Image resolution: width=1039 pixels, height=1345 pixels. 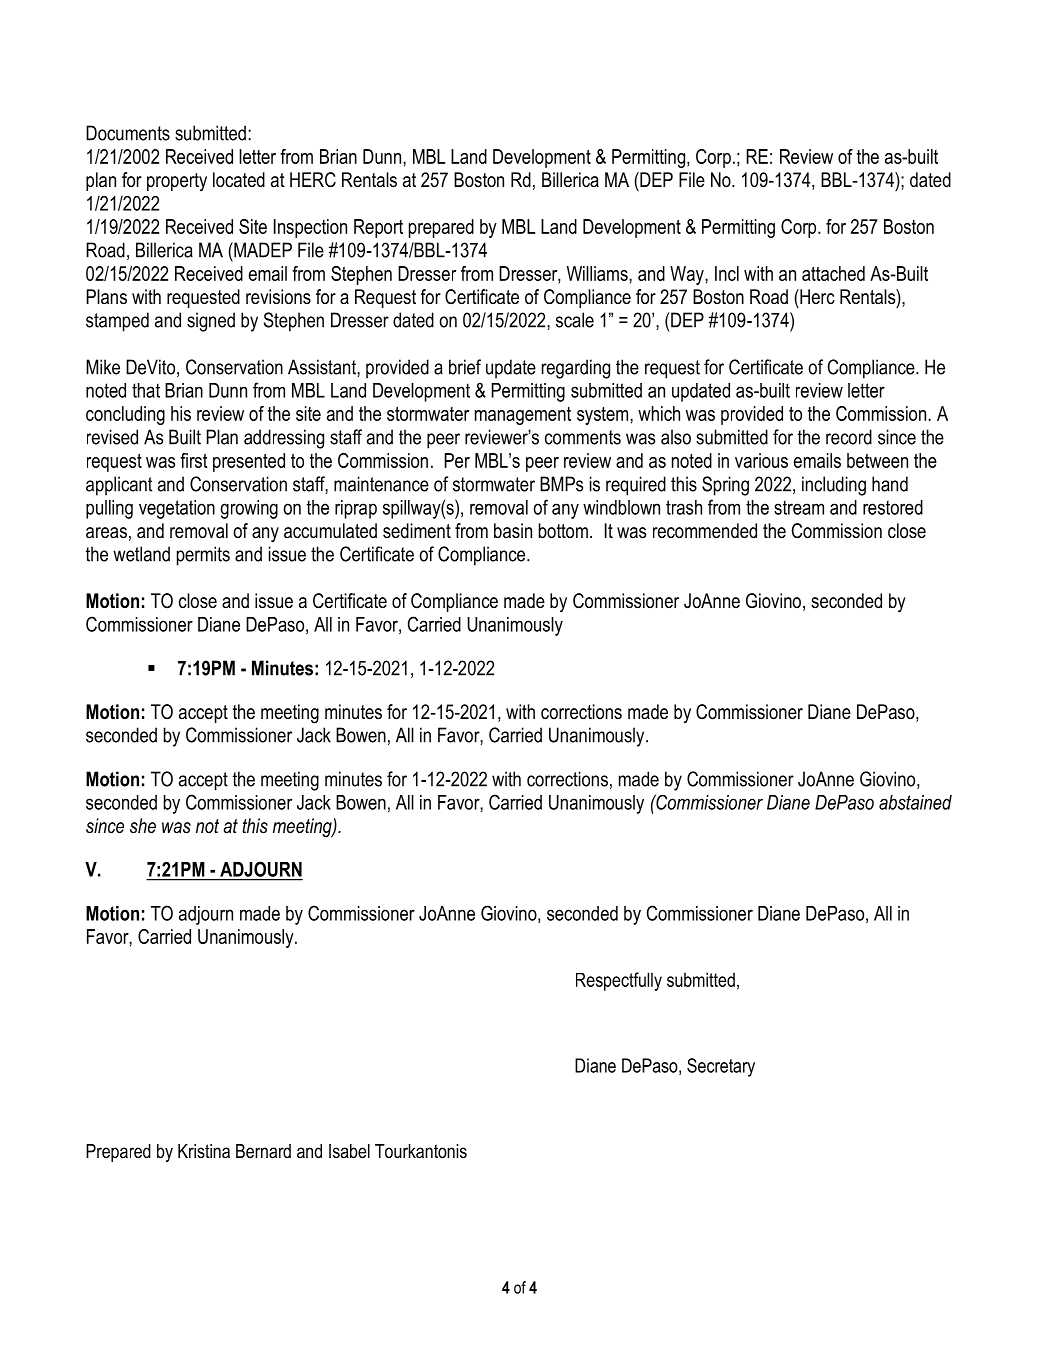 I want to click on record, so click(x=849, y=437).
